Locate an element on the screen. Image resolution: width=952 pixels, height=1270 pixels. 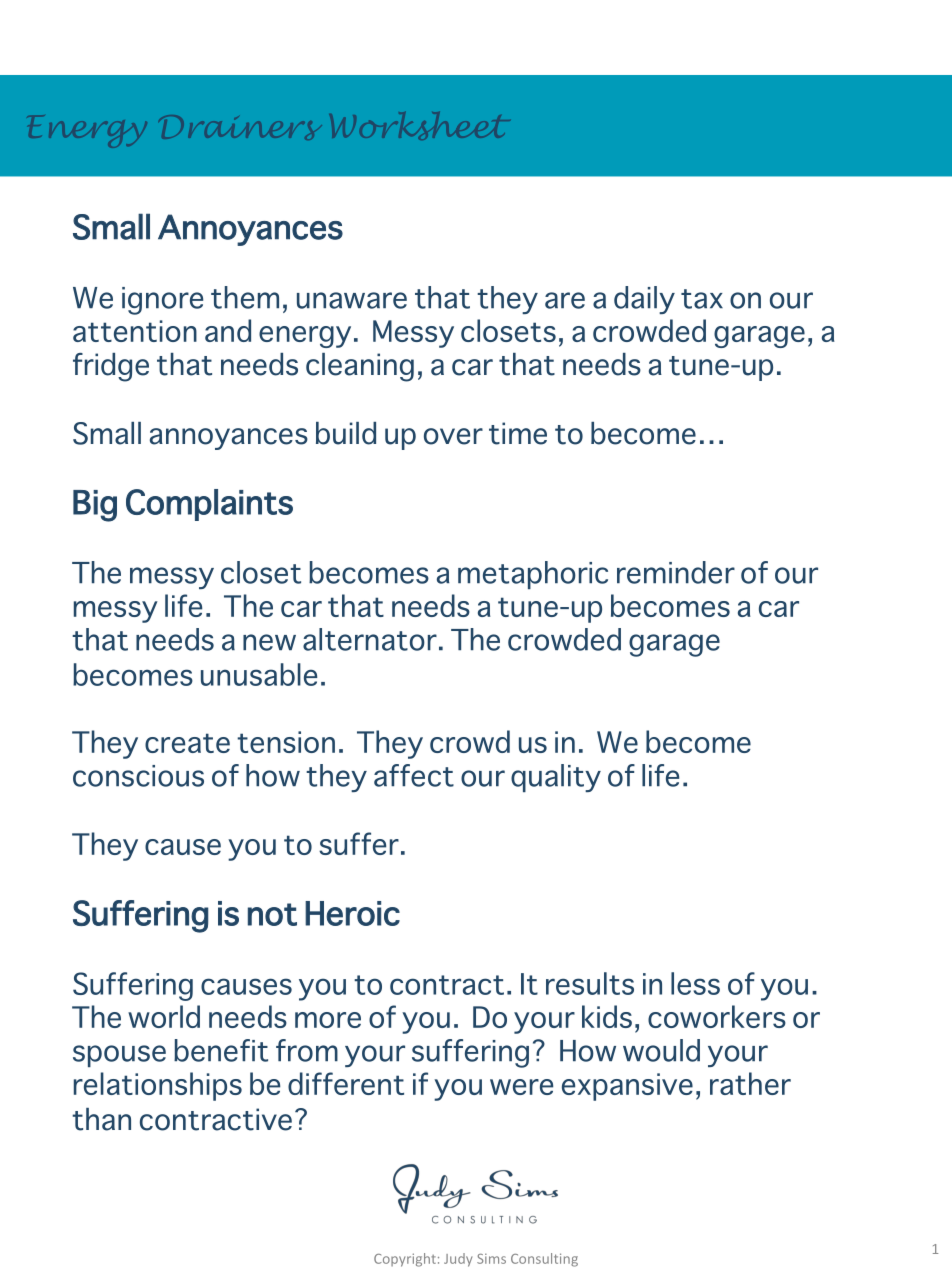
more is located at coordinates (328, 1020).
